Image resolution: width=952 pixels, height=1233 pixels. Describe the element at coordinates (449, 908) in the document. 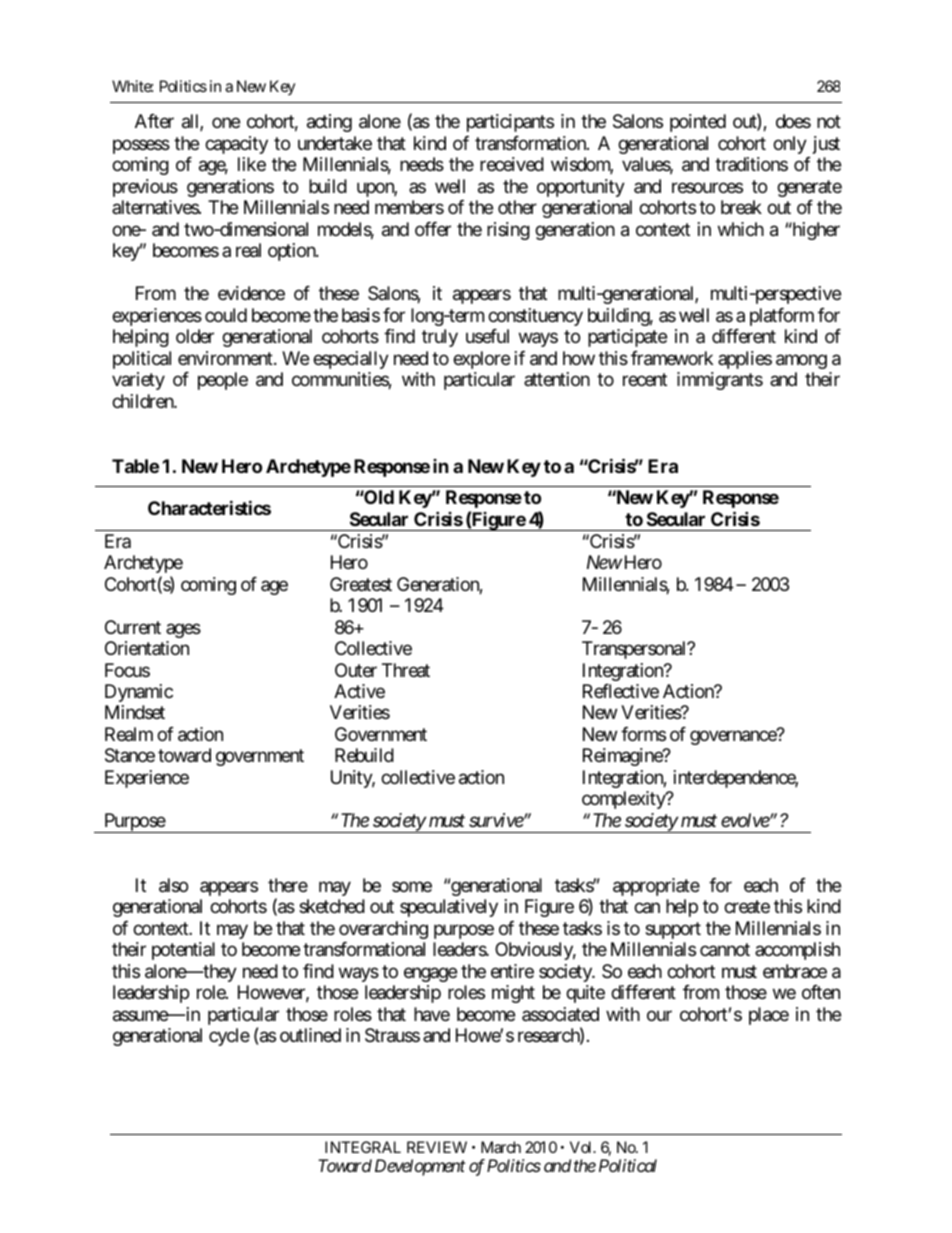

I see `speculatively` at that location.
